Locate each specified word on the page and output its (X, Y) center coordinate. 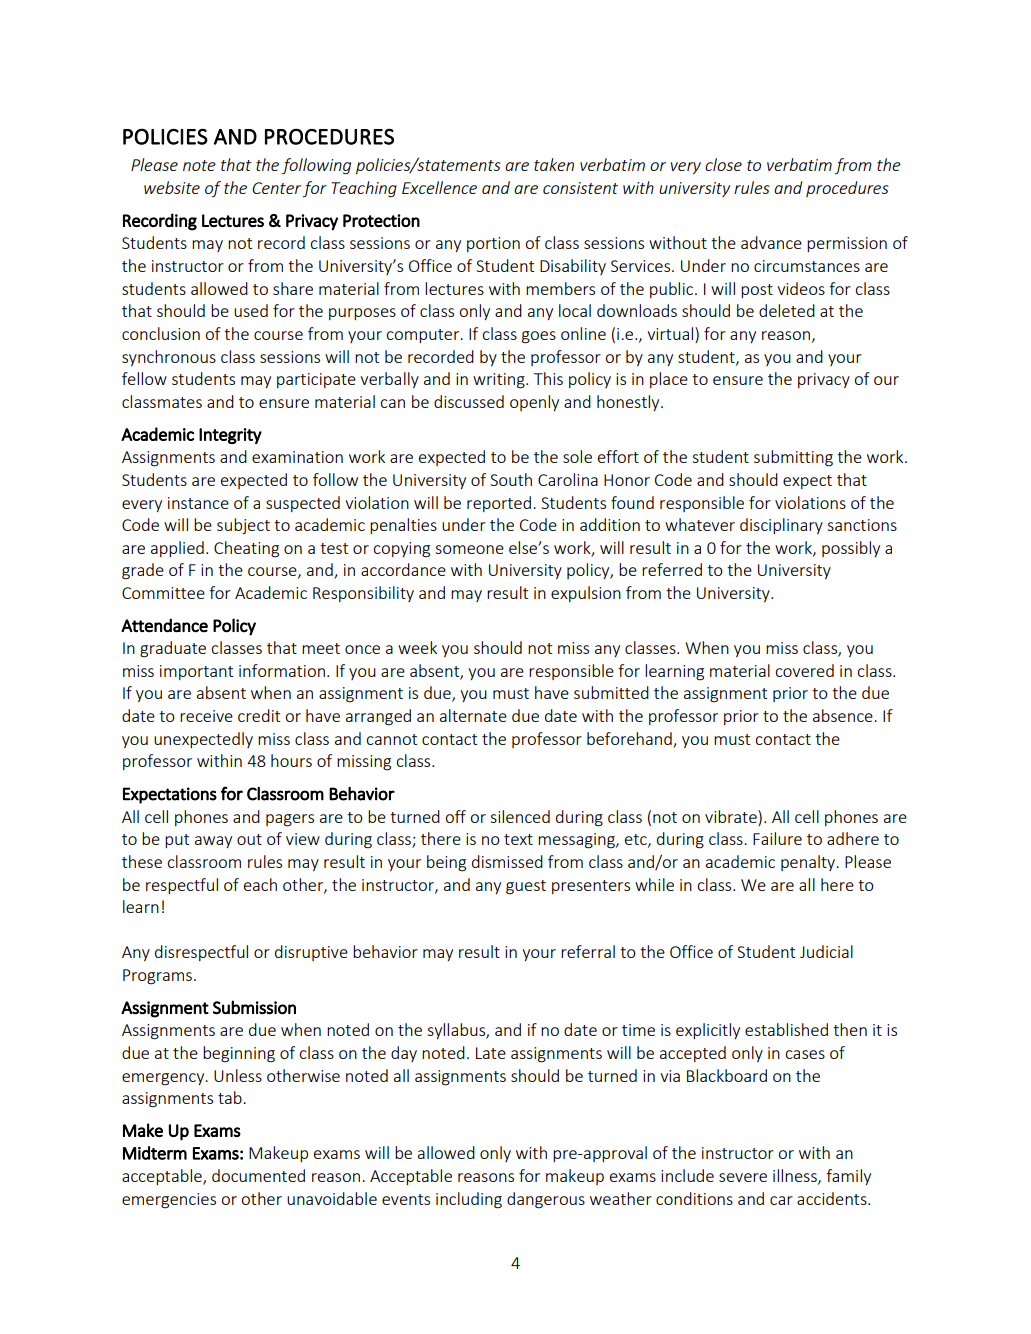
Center (276, 188)
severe (743, 1177)
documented (258, 1175)
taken (554, 164)
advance (771, 242)
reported (499, 504)
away (213, 842)
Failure (777, 838)
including (469, 1200)
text (518, 839)
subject (243, 526)
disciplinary (781, 526)
